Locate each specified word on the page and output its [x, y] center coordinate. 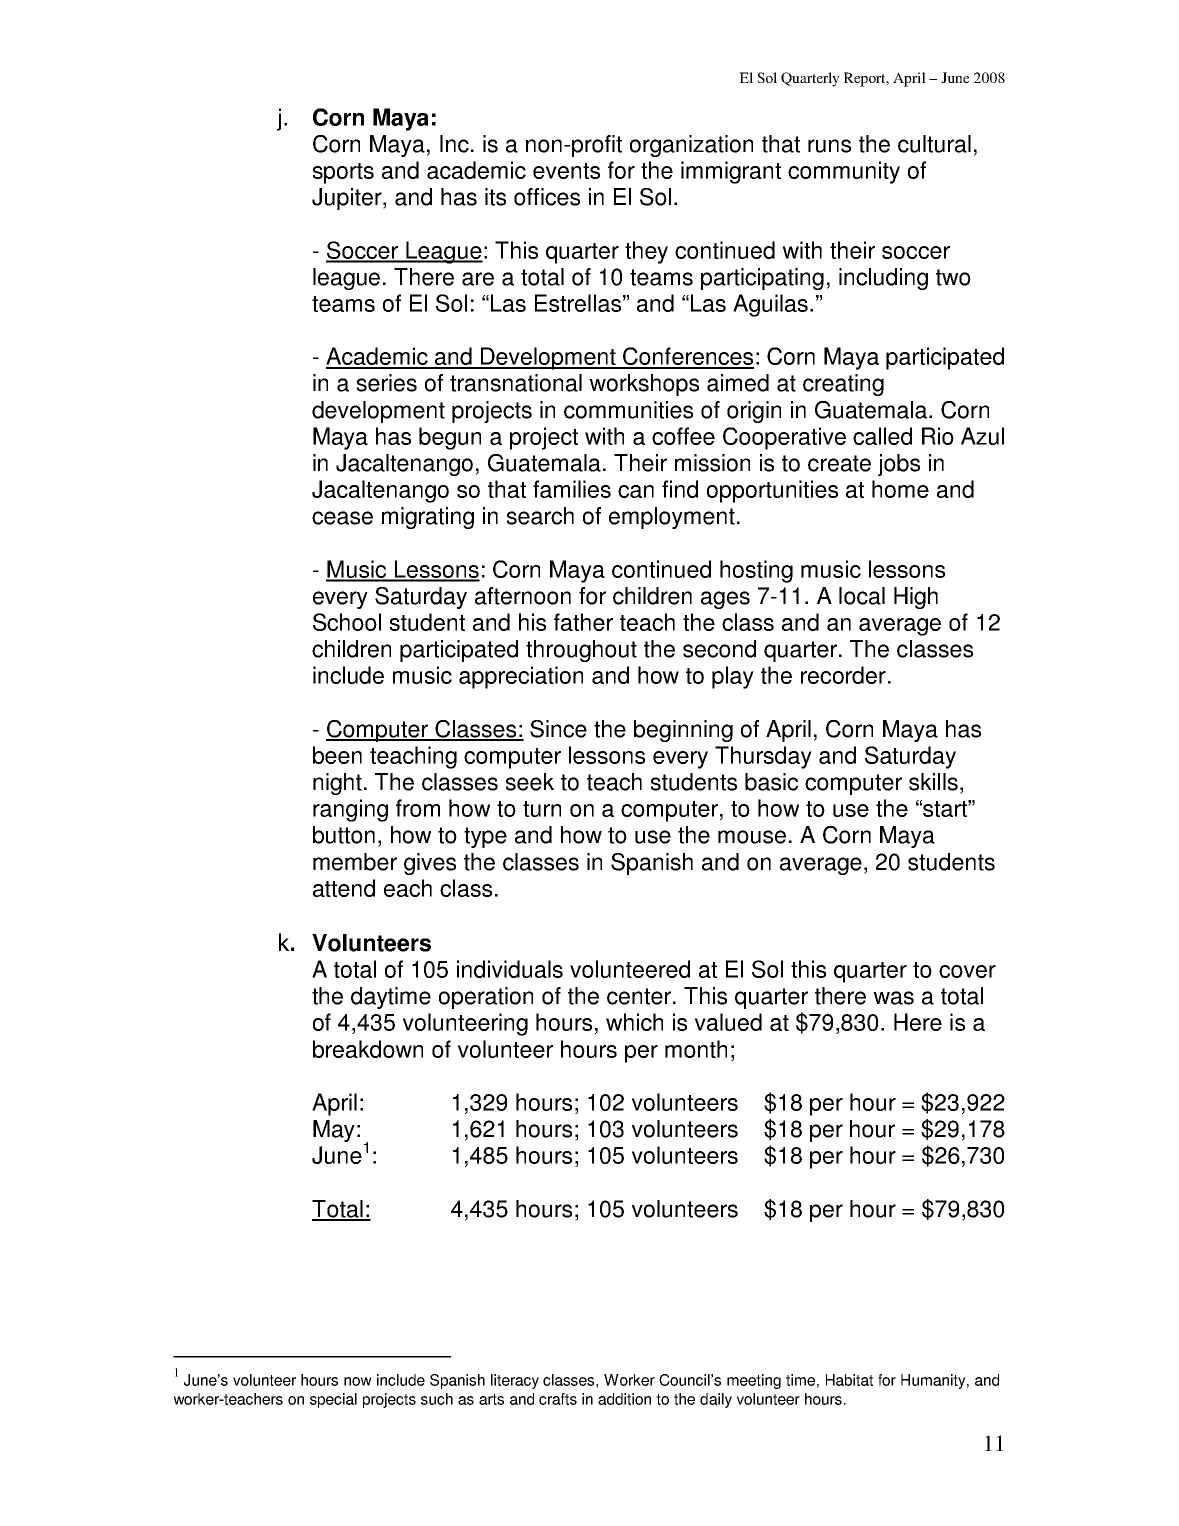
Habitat [849, 1380]
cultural [934, 144]
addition [624, 1399]
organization [691, 146]
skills [933, 782]
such [437, 1399]
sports [343, 173]
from [418, 808]
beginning [683, 731]
